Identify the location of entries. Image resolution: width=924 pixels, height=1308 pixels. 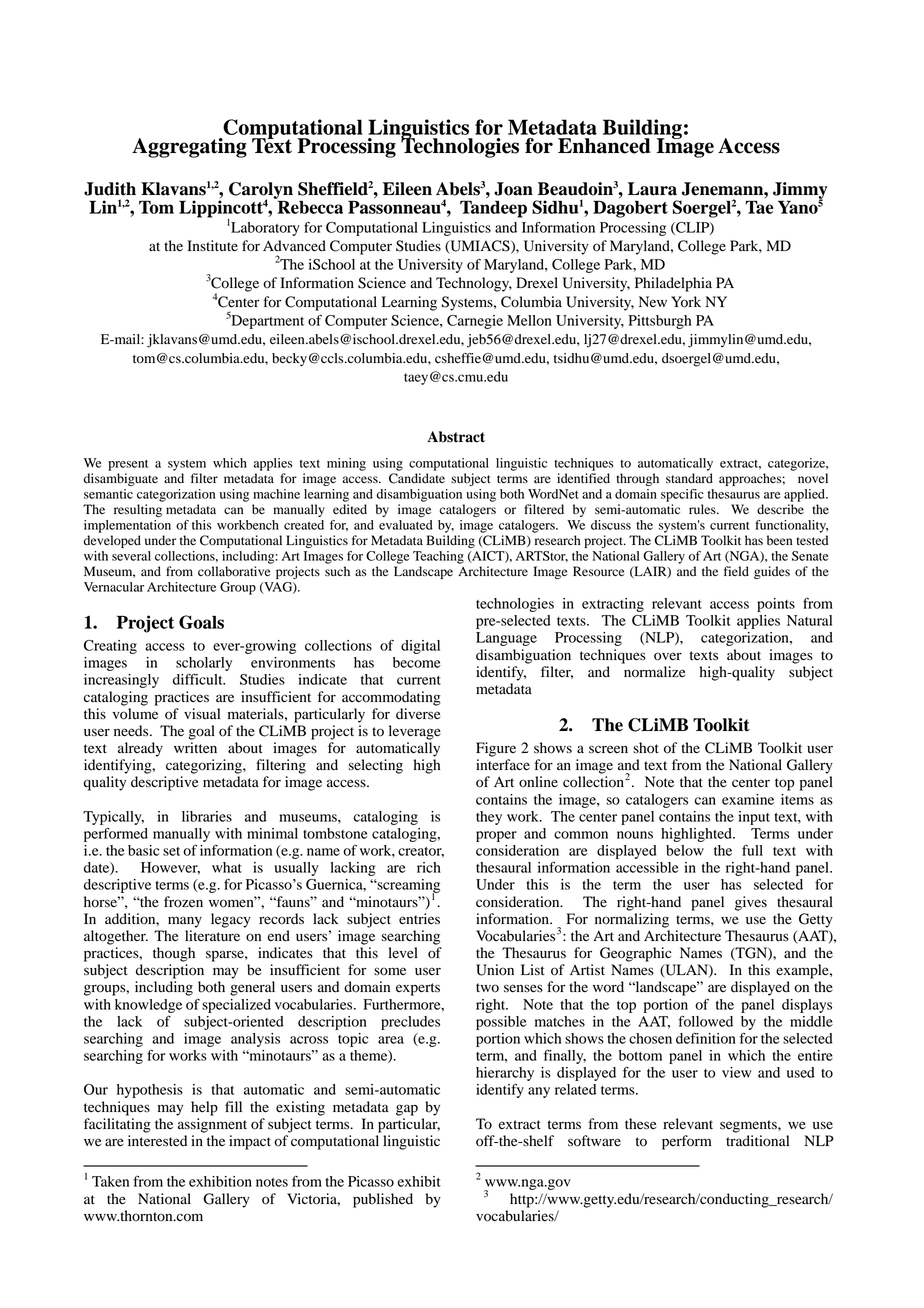
(419, 919).
